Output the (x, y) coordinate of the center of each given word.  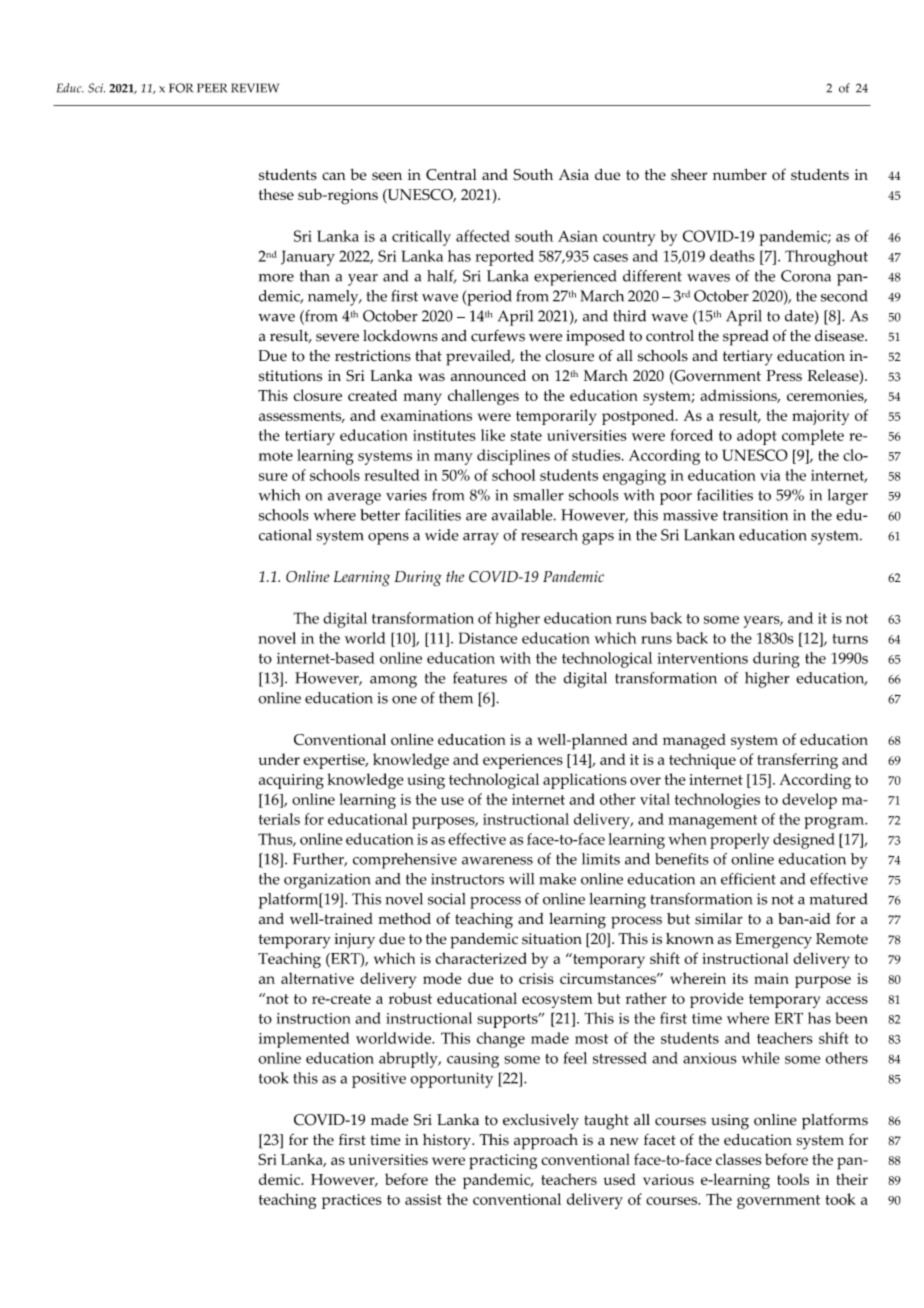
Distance (488, 638)
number (740, 174)
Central (451, 175)
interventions (702, 658)
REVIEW (255, 88)
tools (793, 1179)
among (393, 682)
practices (352, 1201)
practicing (503, 1162)
